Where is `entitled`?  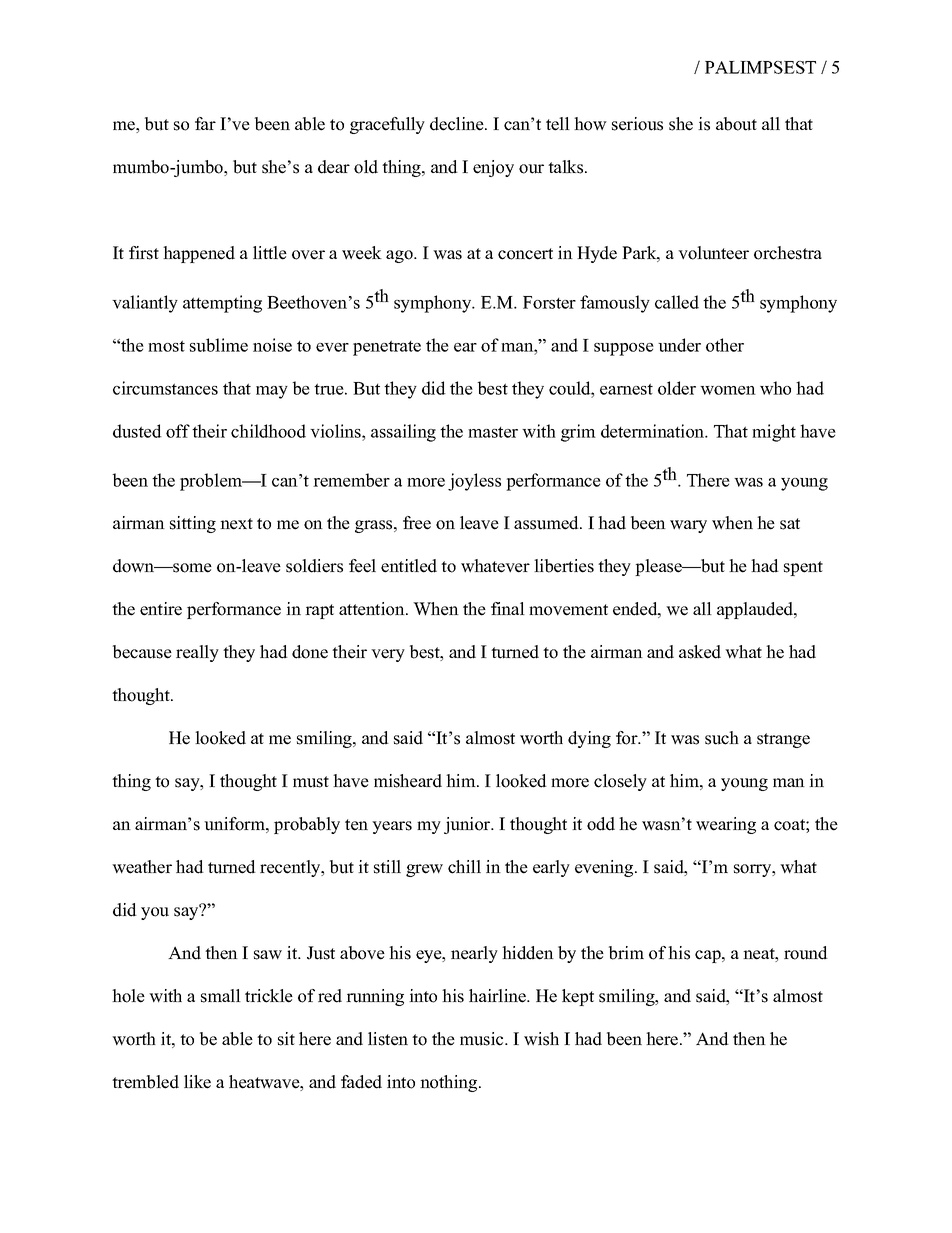
entitled is located at coordinates (409, 566).
